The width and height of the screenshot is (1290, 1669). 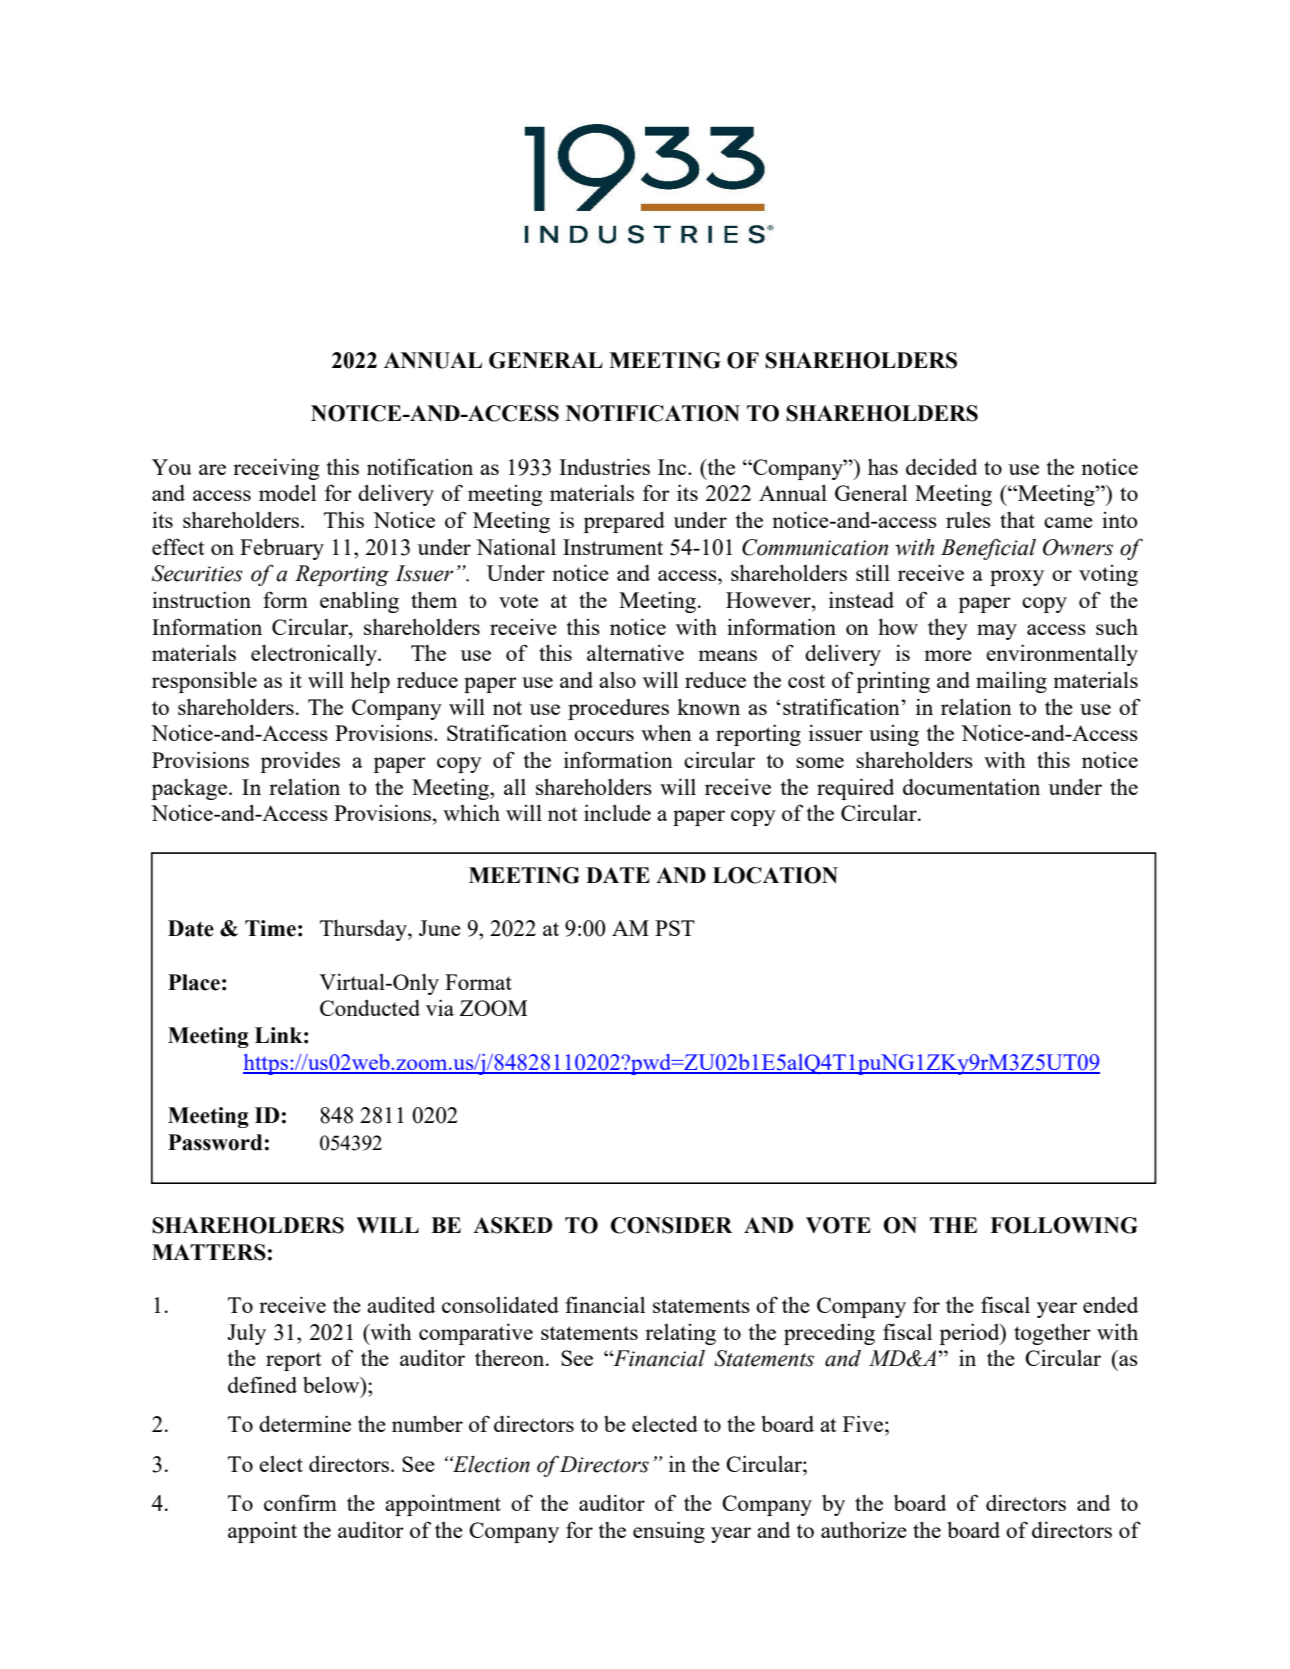 I want to click on mailing, so click(x=1011, y=682).
